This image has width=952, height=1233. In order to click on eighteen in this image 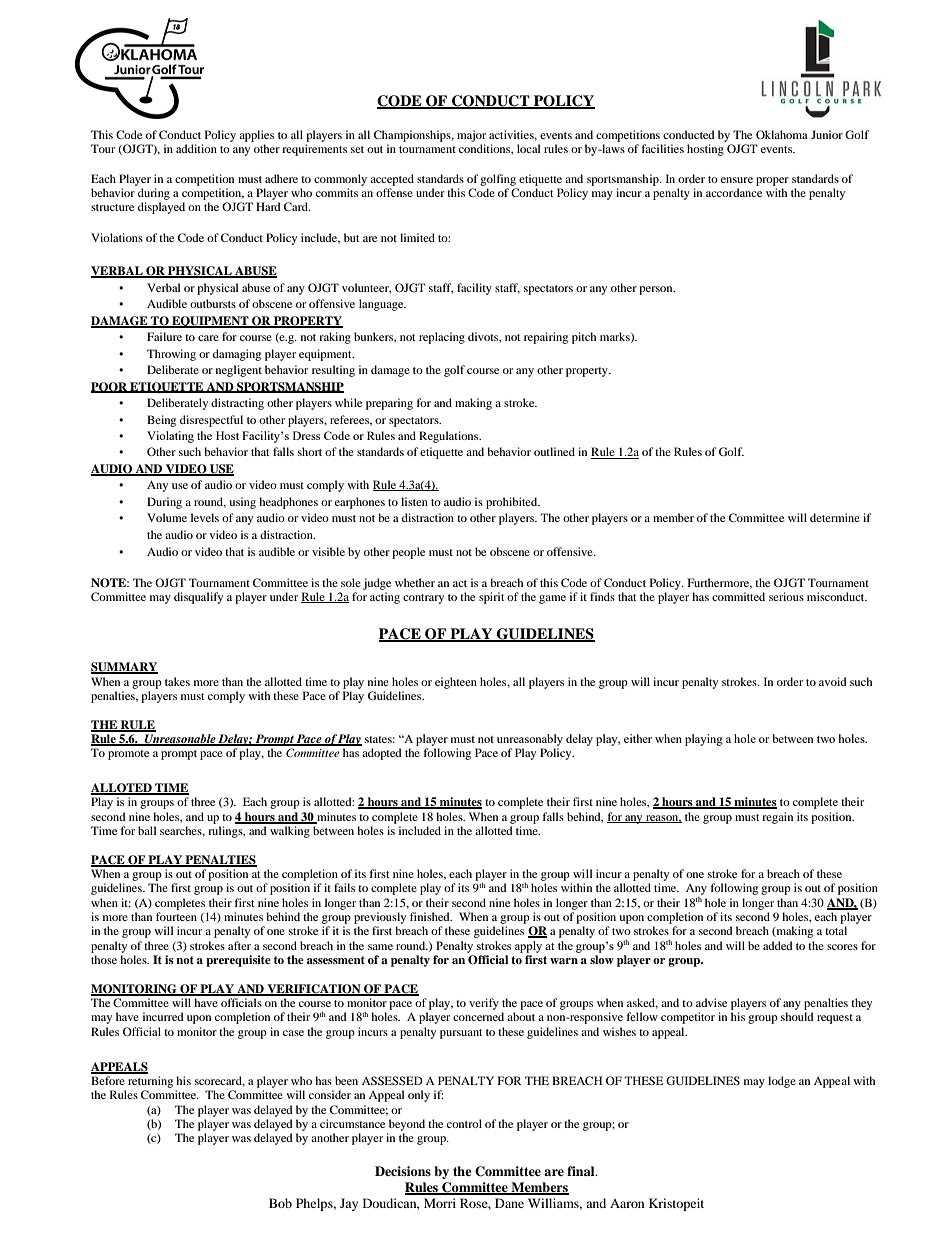, I will do `click(456, 683)`.
